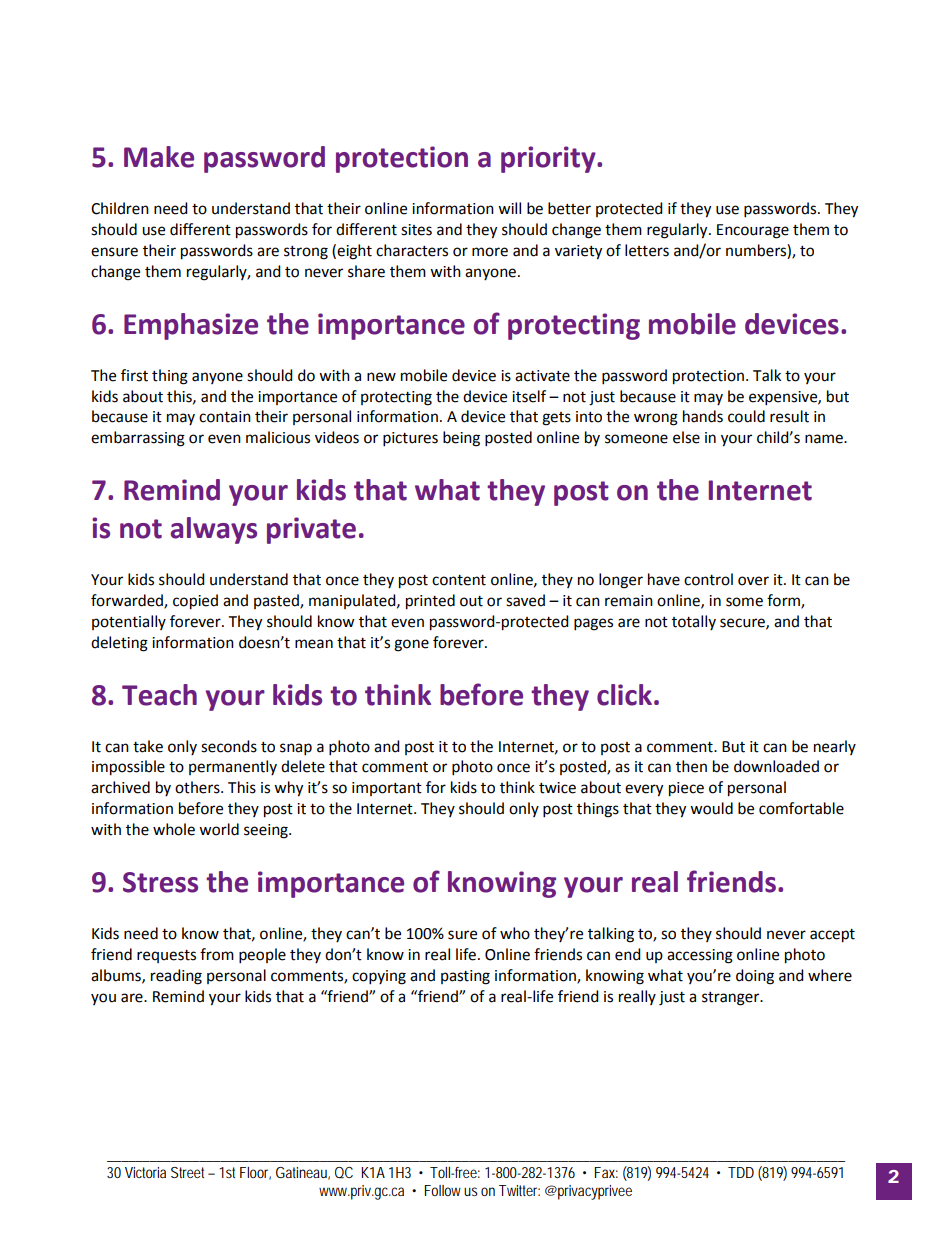 This page has height=1233, width=952. I want to click on would, so click(711, 808).
